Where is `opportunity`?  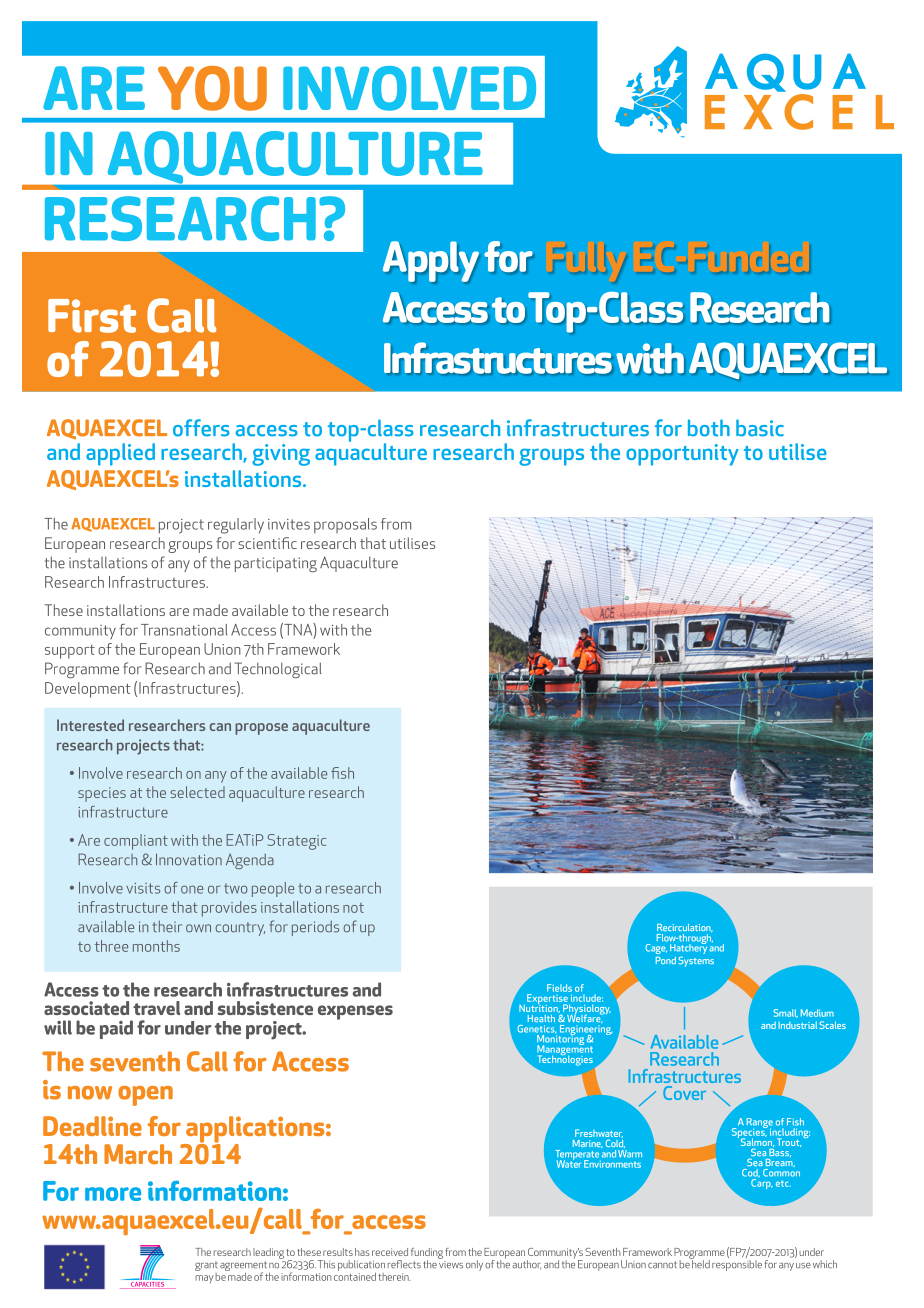 opportunity is located at coordinates (682, 455).
